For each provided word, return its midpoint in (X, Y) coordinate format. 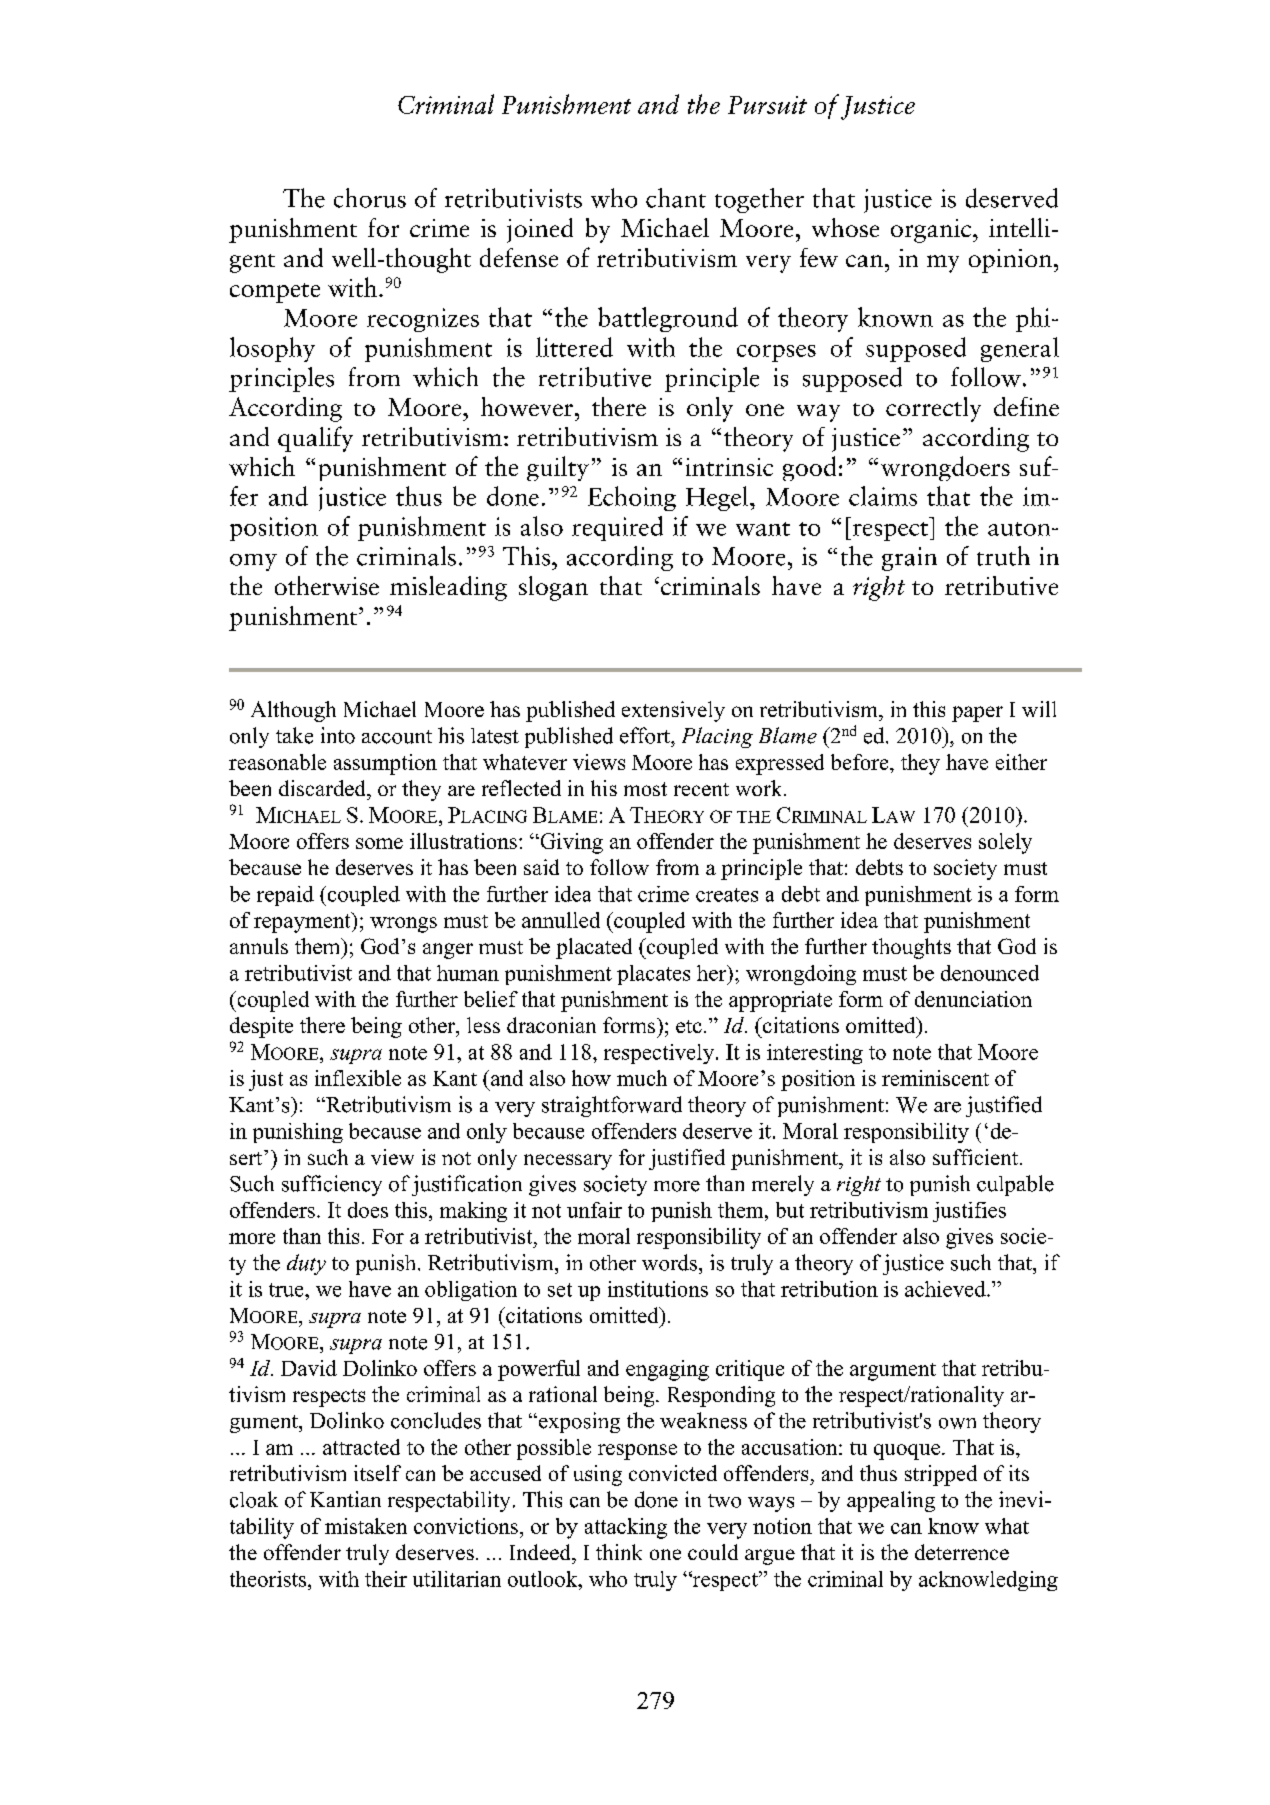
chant (676, 198)
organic (932, 231)
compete (275, 293)
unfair (594, 1210)
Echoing (632, 498)
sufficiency (332, 1185)
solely (1005, 843)
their (386, 1579)
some (379, 843)
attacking (626, 1528)
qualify (315, 439)
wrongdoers (945, 468)
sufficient (977, 1157)
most (645, 789)
